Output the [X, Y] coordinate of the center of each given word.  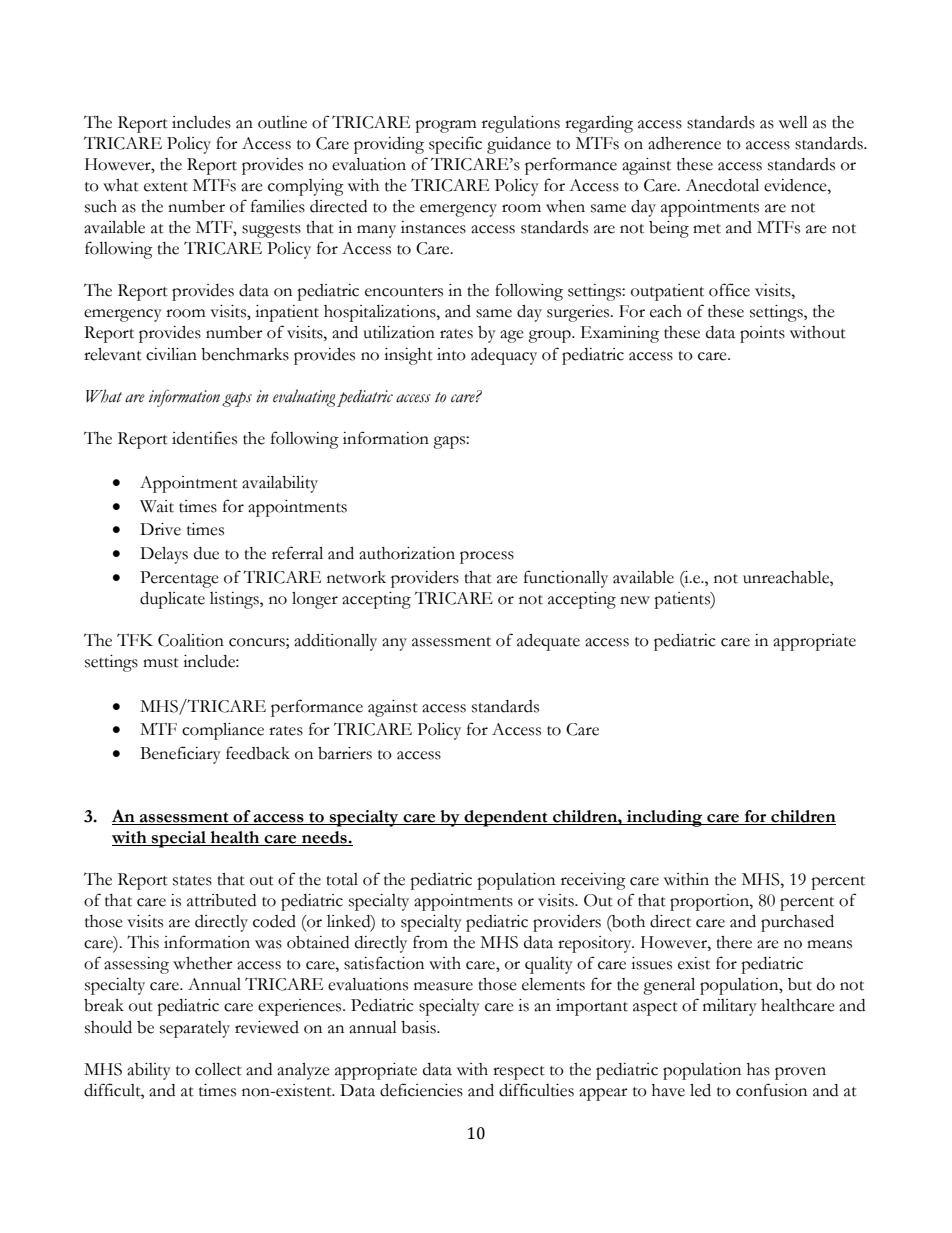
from [430, 942]
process [487, 557]
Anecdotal [722, 185]
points [762, 334]
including [665, 818]
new [635, 600]
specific [455, 145]
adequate [548, 642]
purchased [797, 923]
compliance [223, 731]
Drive [160, 529]
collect [218, 1069]
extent [166, 187]
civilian [171, 354]
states [192, 881]
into [451, 354]
